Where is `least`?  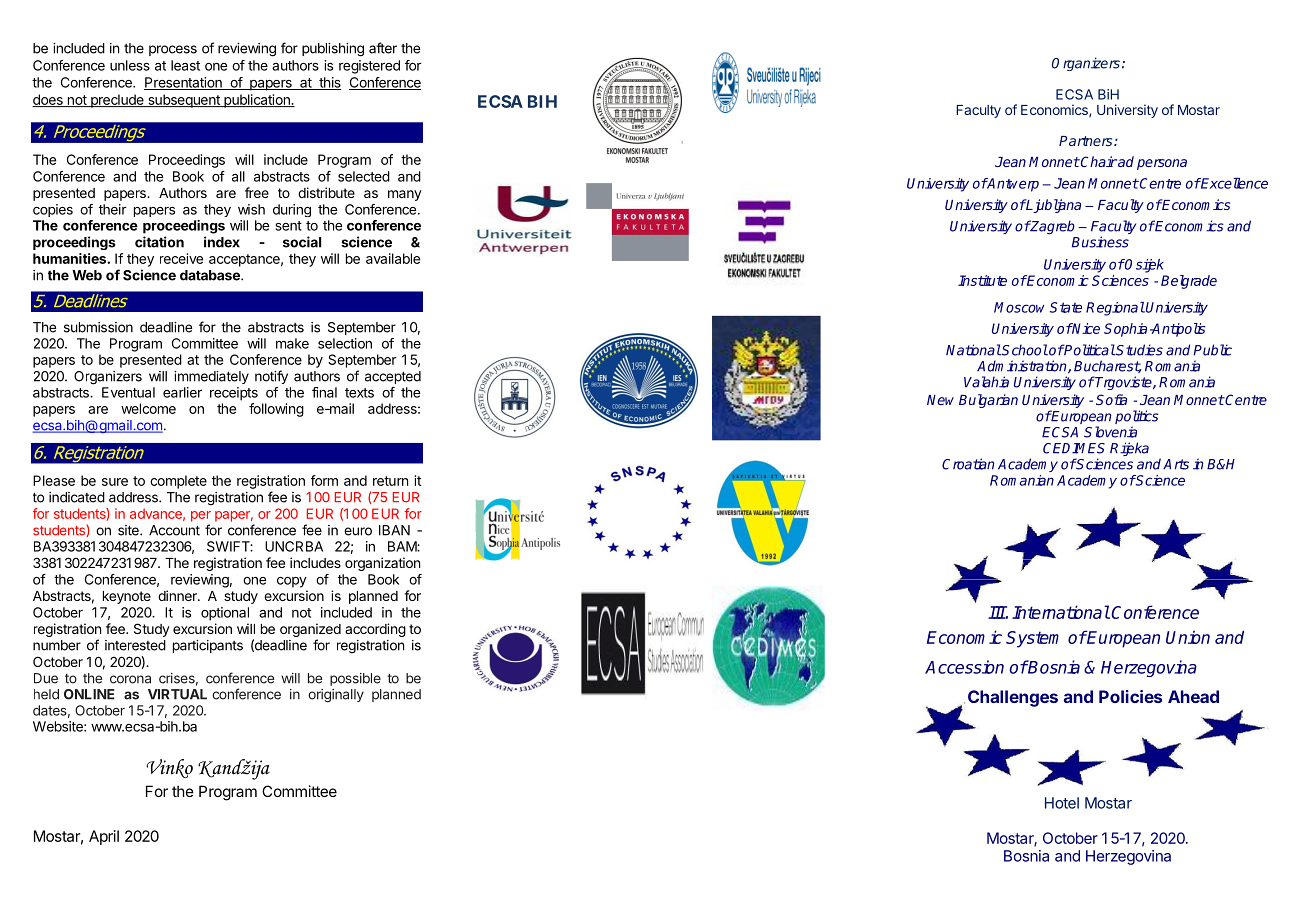
least is located at coordinates (185, 65).
